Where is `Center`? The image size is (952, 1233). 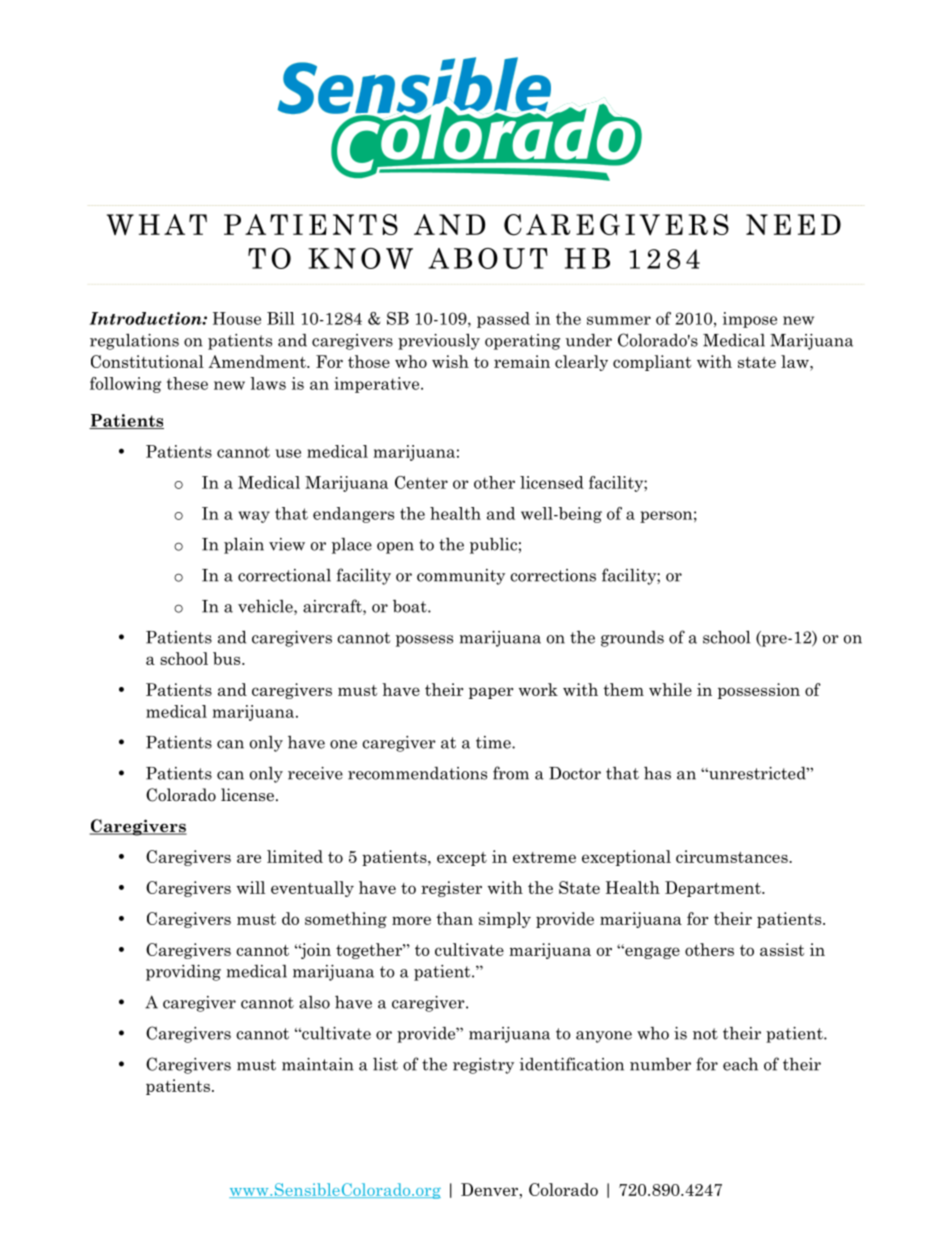
Center is located at coordinates (421, 482).
